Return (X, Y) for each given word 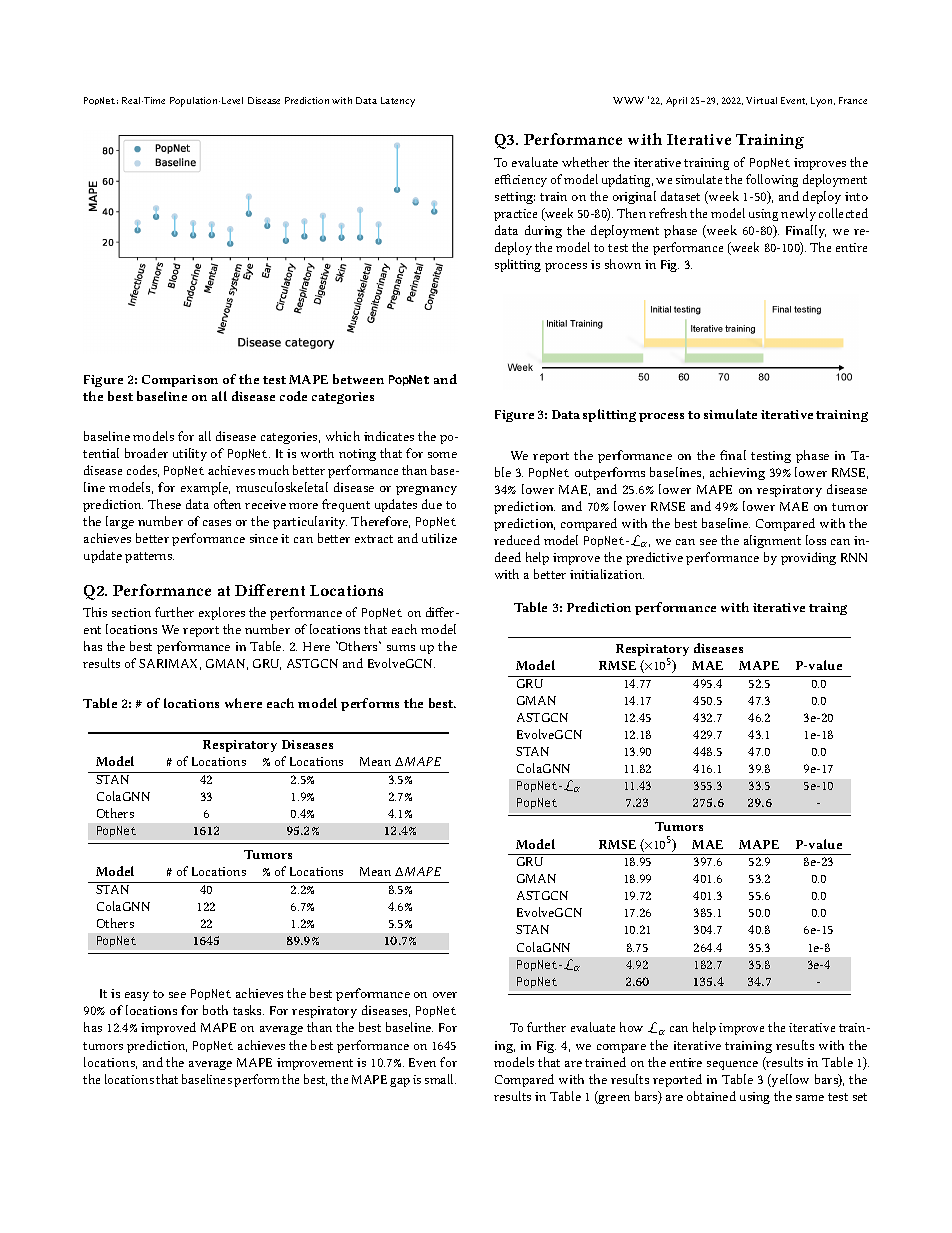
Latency (398, 102)
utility (190, 454)
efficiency (521, 180)
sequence (732, 1065)
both (215, 1010)
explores (222, 613)
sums (401, 648)
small (440, 1079)
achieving (737, 473)
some (442, 455)
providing (808, 558)
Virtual (761, 100)
